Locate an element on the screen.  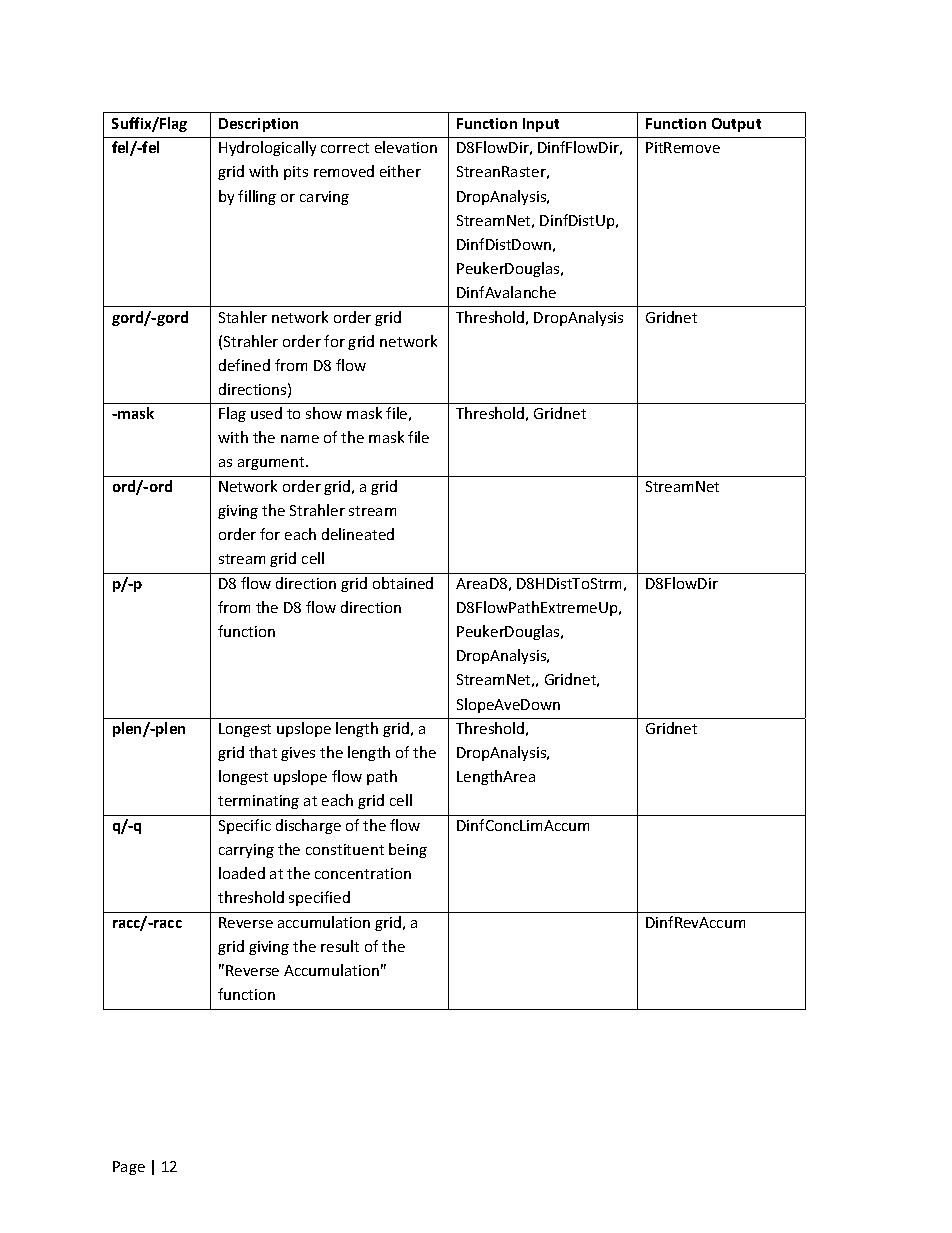
Input is located at coordinates (541, 125).
